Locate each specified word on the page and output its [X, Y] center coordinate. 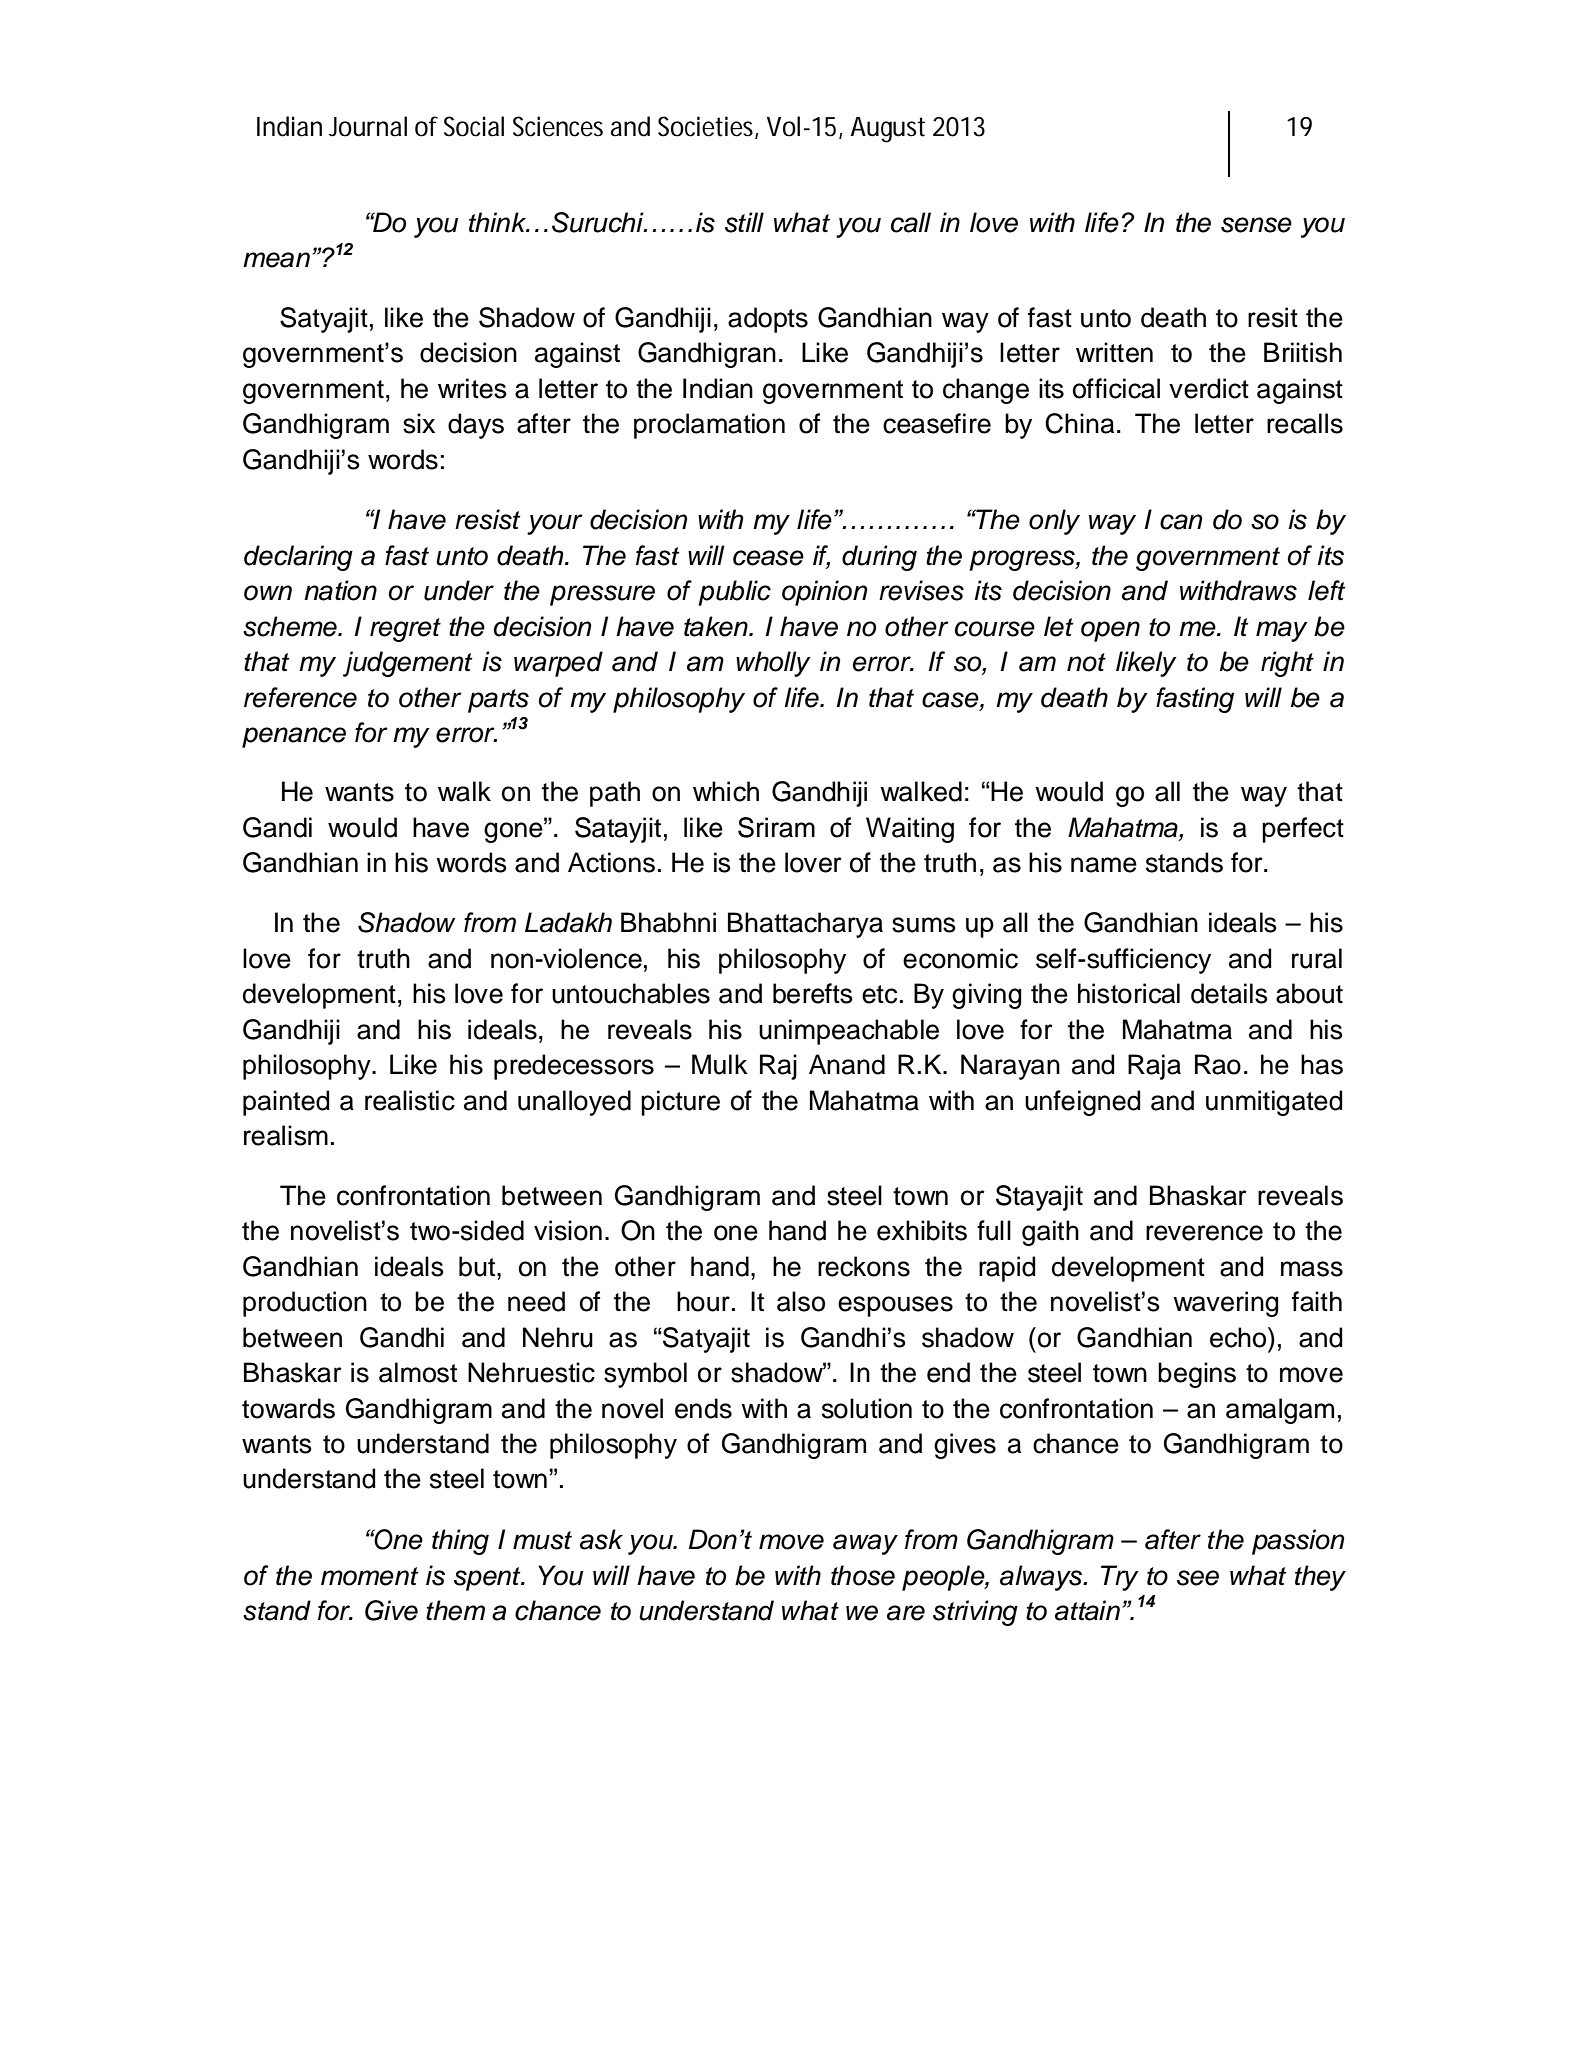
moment [370, 1576]
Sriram [776, 827]
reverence [1204, 1233]
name [1104, 865]
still [744, 222]
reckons [864, 1266]
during [879, 558]
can [1181, 522]
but [478, 1266]
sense [1256, 225]
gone [514, 831]
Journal [368, 126]
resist [488, 519]
